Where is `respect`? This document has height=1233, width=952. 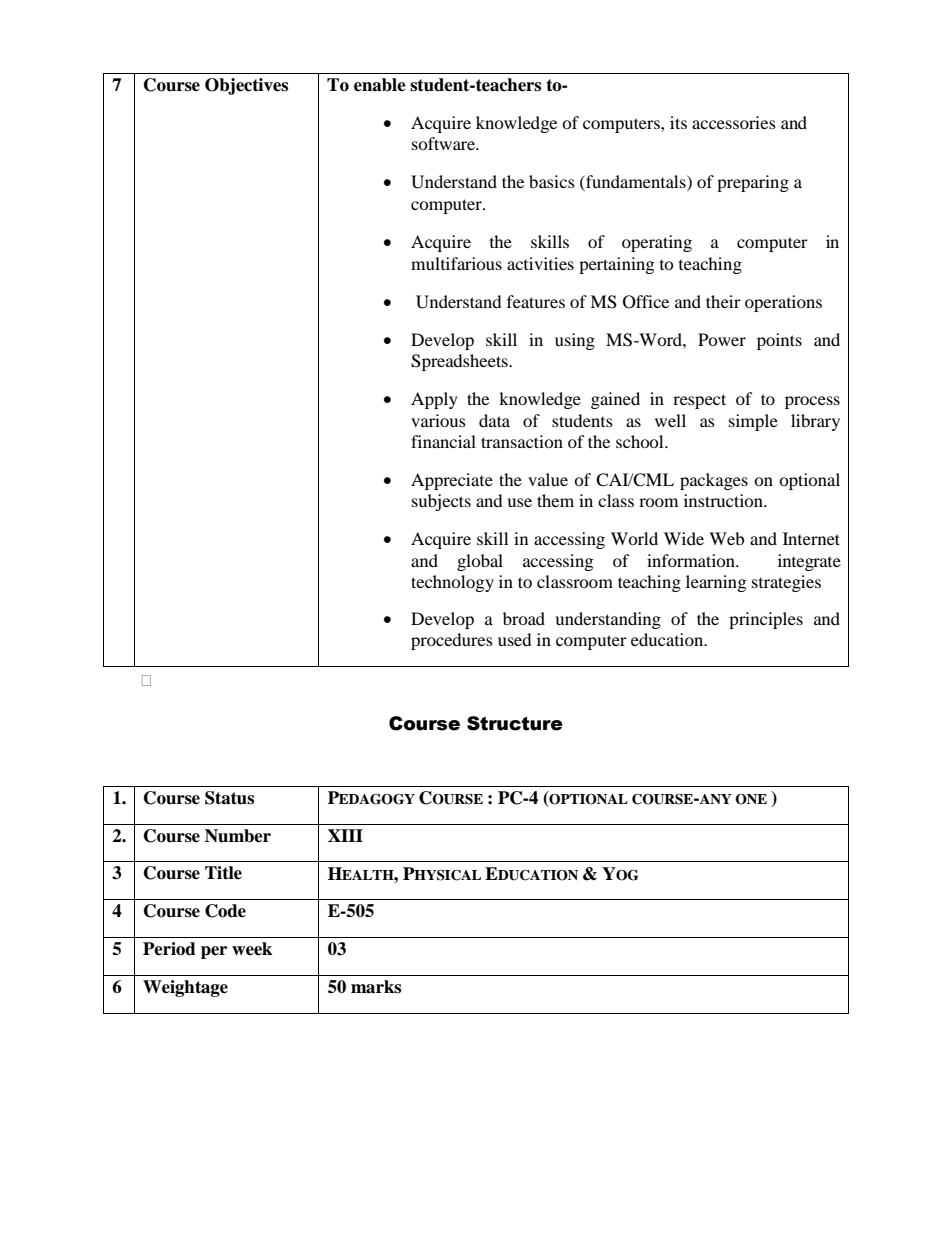 respect is located at coordinates (699, 401).
